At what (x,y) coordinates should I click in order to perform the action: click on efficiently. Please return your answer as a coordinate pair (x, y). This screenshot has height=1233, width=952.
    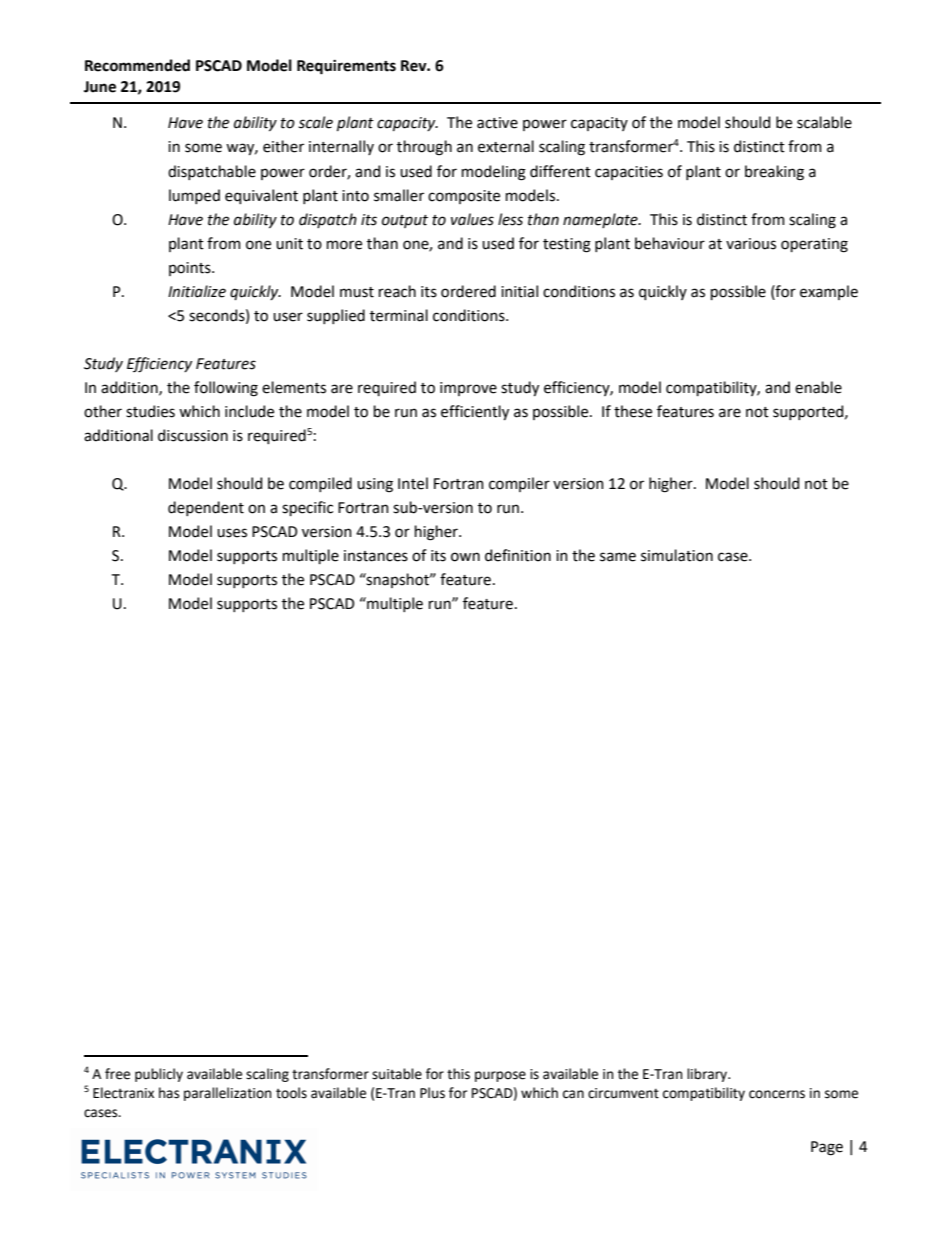
    Looking at the image, I should click on (475, 412).
